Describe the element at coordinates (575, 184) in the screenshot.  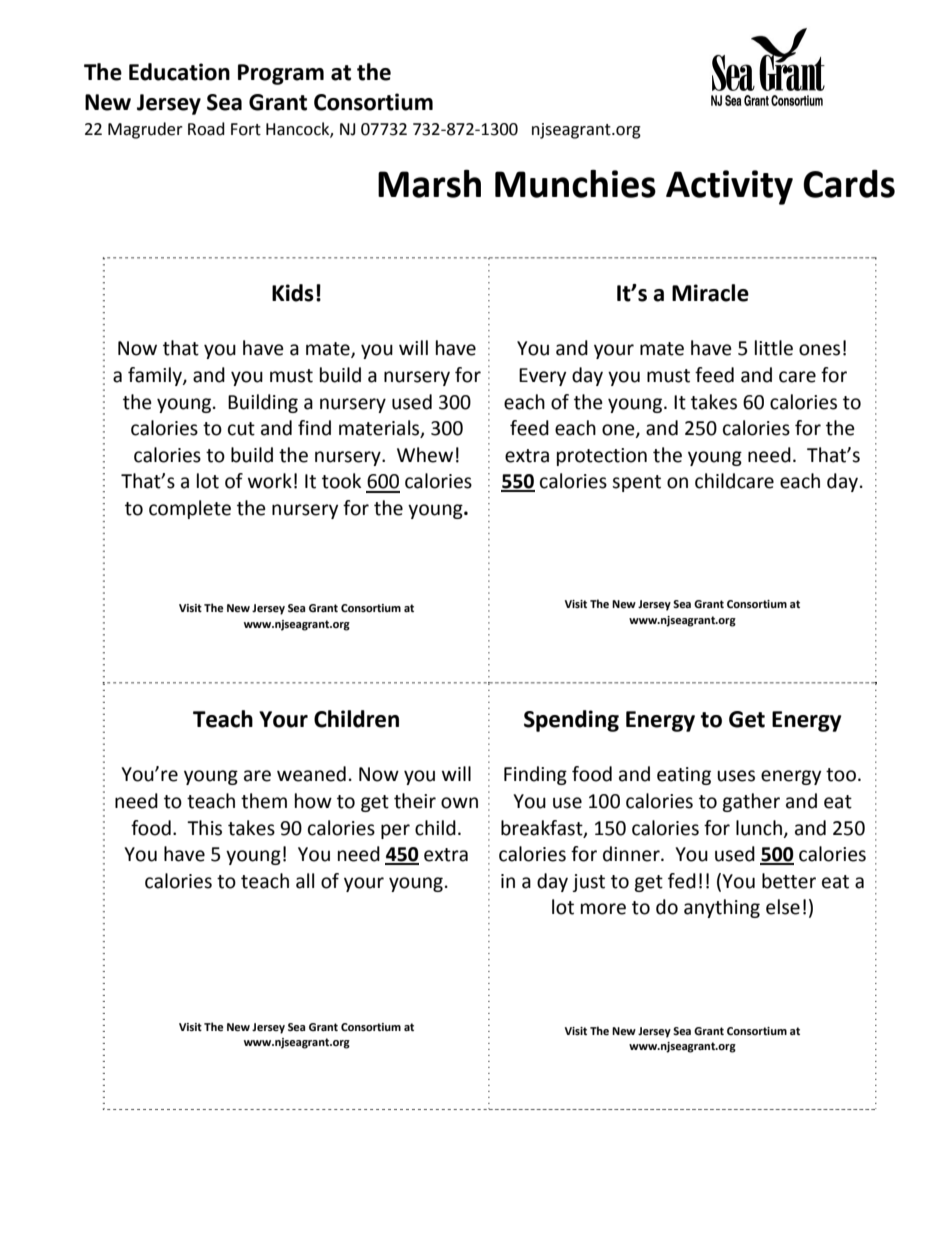
I see `Munchies` at that location.
